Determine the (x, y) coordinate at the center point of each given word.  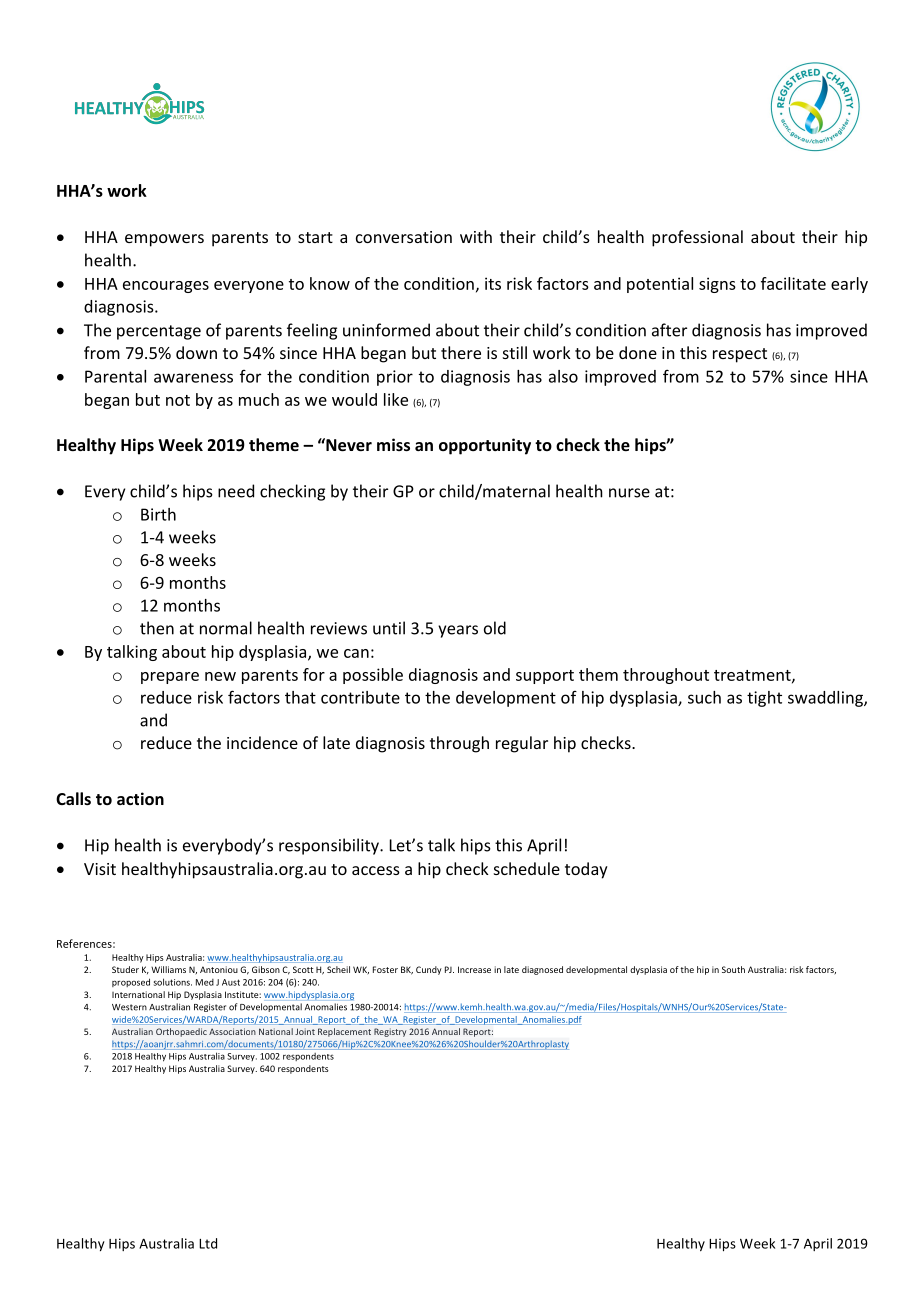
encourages (166, 287)
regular (522, 744)
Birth (158, 514)
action (140, 798)
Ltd (208, 1243)
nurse (629, 493)
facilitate (793, 283)
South (733, 969)
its (493, 283)
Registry (390, 1032)
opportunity (485, 446)
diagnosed (542, 970)
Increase (474, 969)
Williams (168, 969)
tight (764, 699)
